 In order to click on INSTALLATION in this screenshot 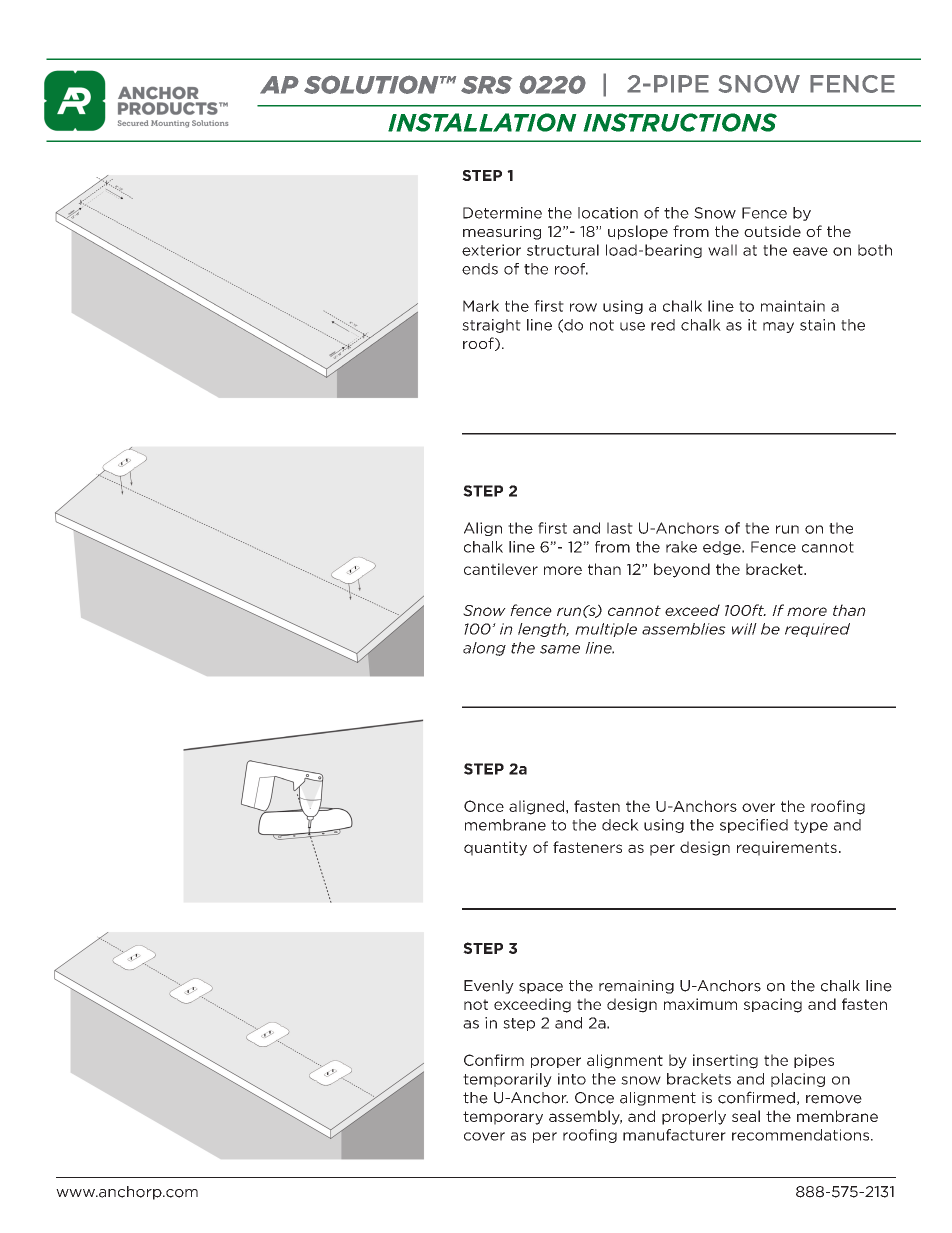, I will do `click(482, 122)`.
